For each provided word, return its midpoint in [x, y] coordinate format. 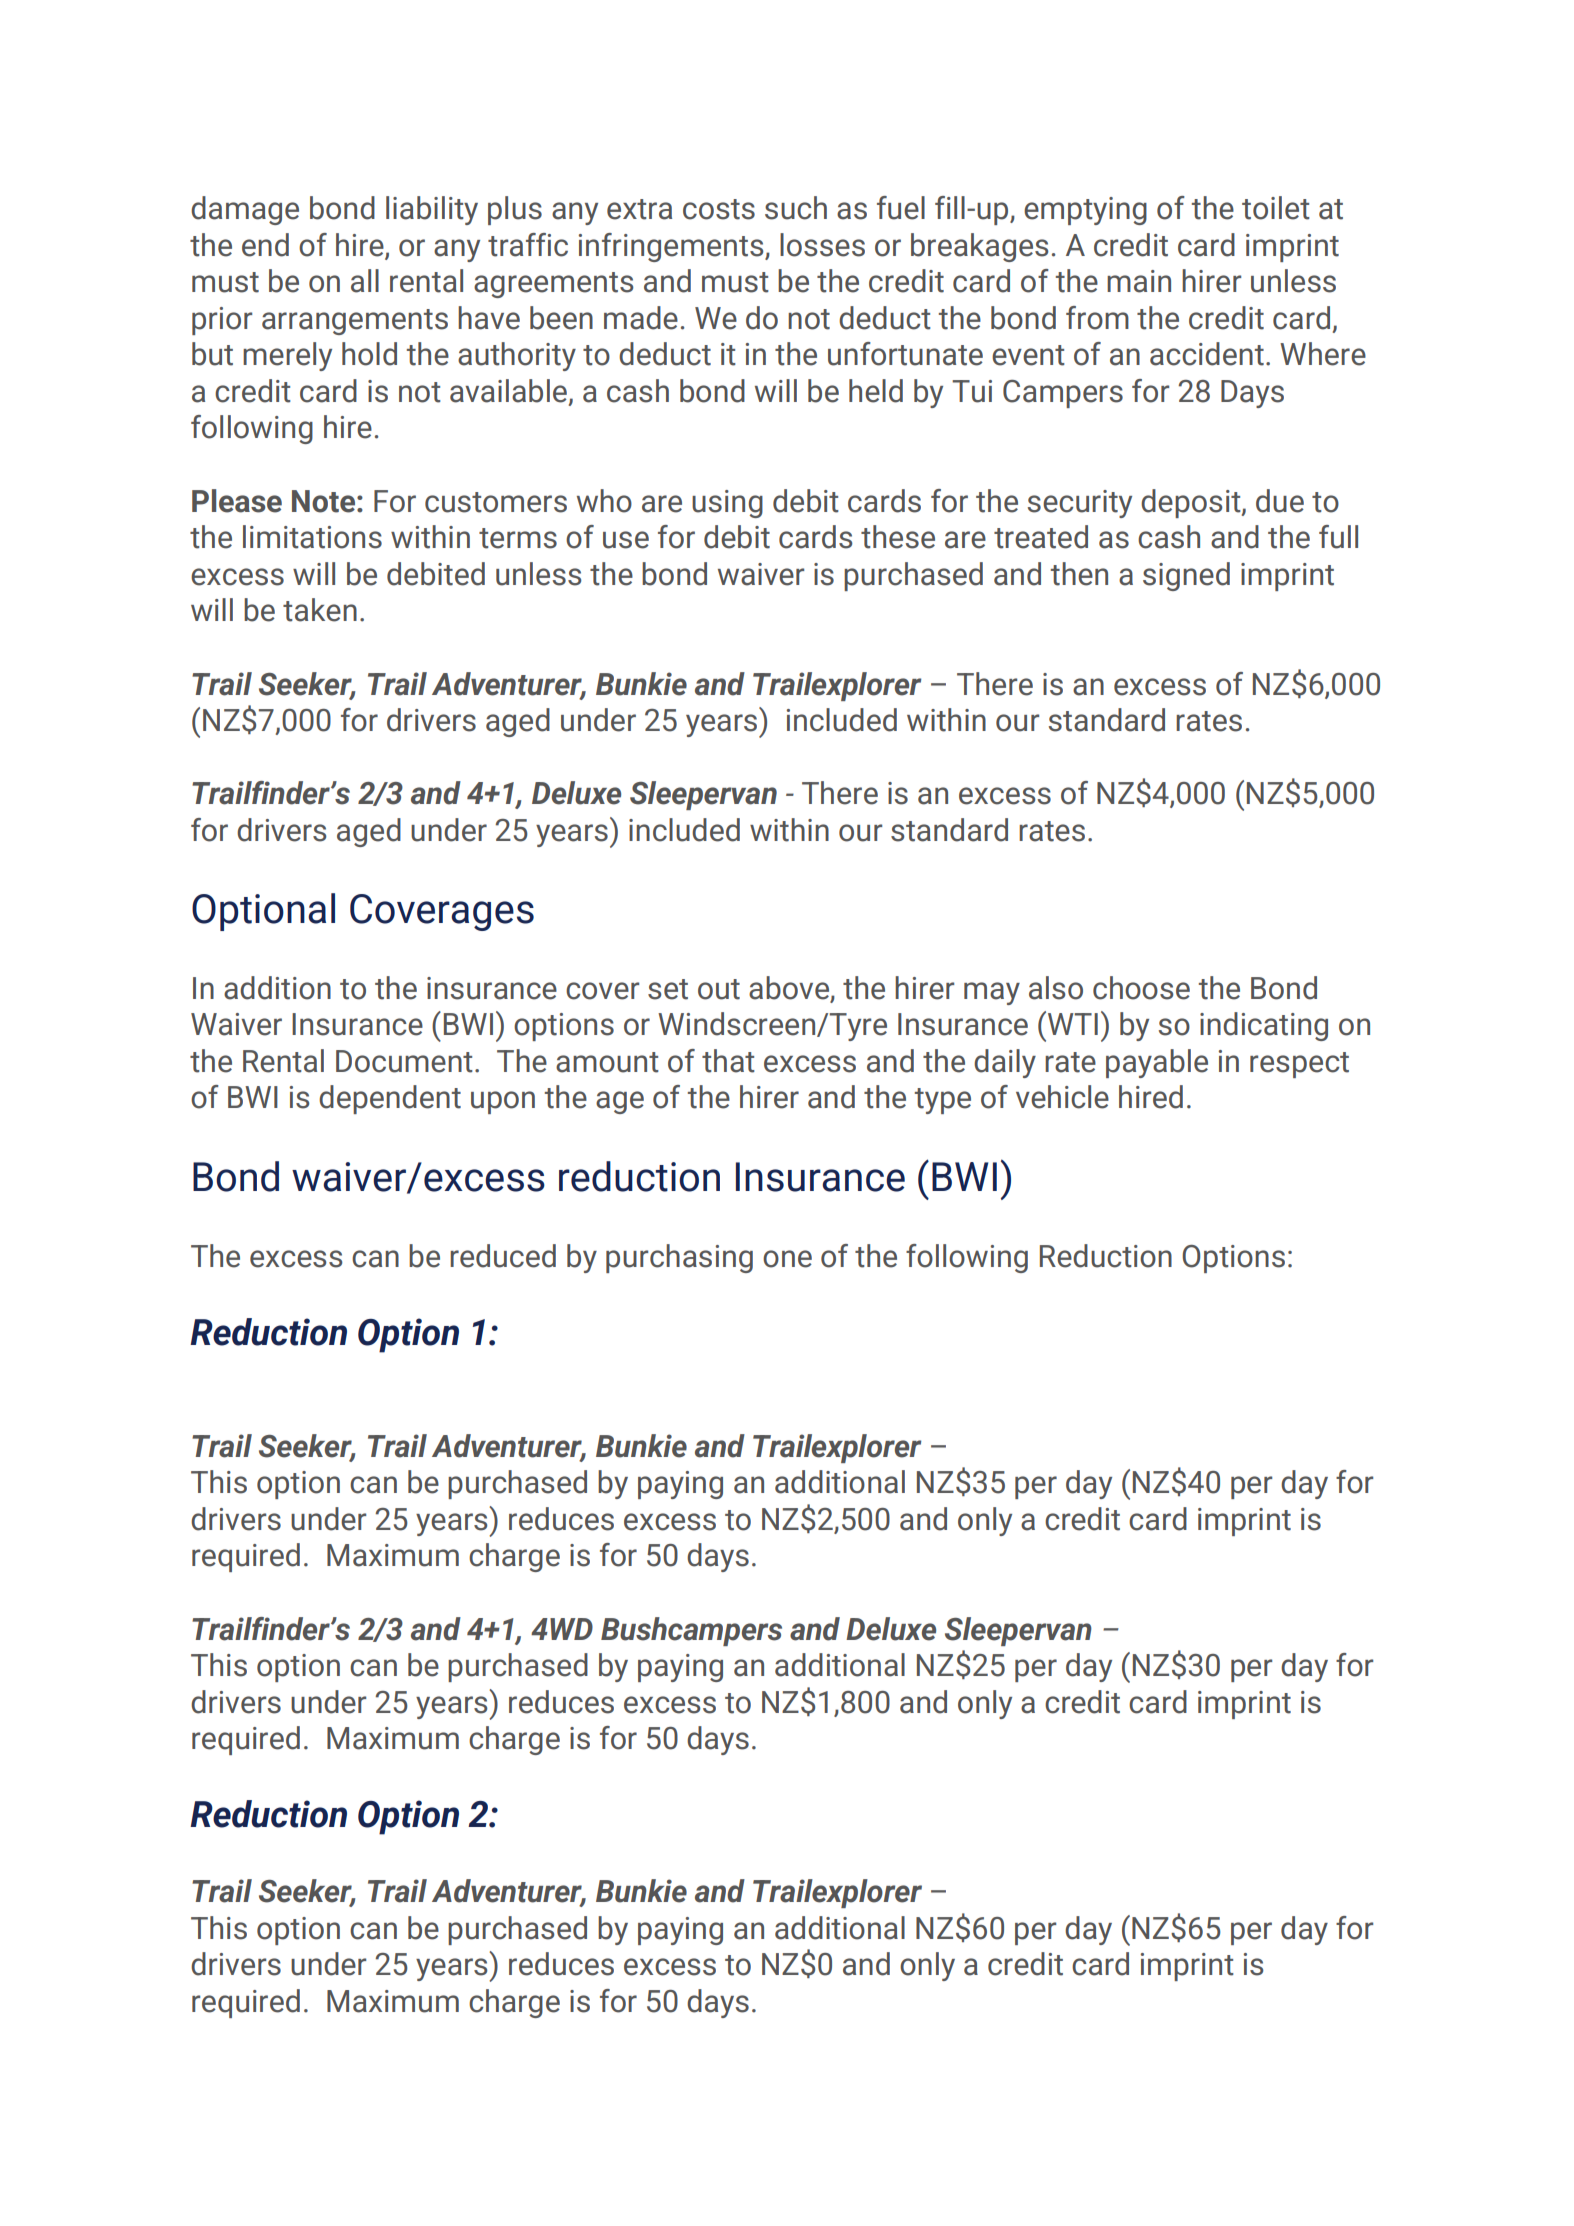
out [719, 989]
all [365, 281]
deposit [1192, 503]
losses [822, 245]
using [727, 504]
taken [320, 610]
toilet [1276, 208]
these [898, 537]
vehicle [1062, 1097]
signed [1186, 576]
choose [1141, 988]
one [787, 1259]
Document [404, 1061]
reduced [503, 1256]
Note [325, 501]
